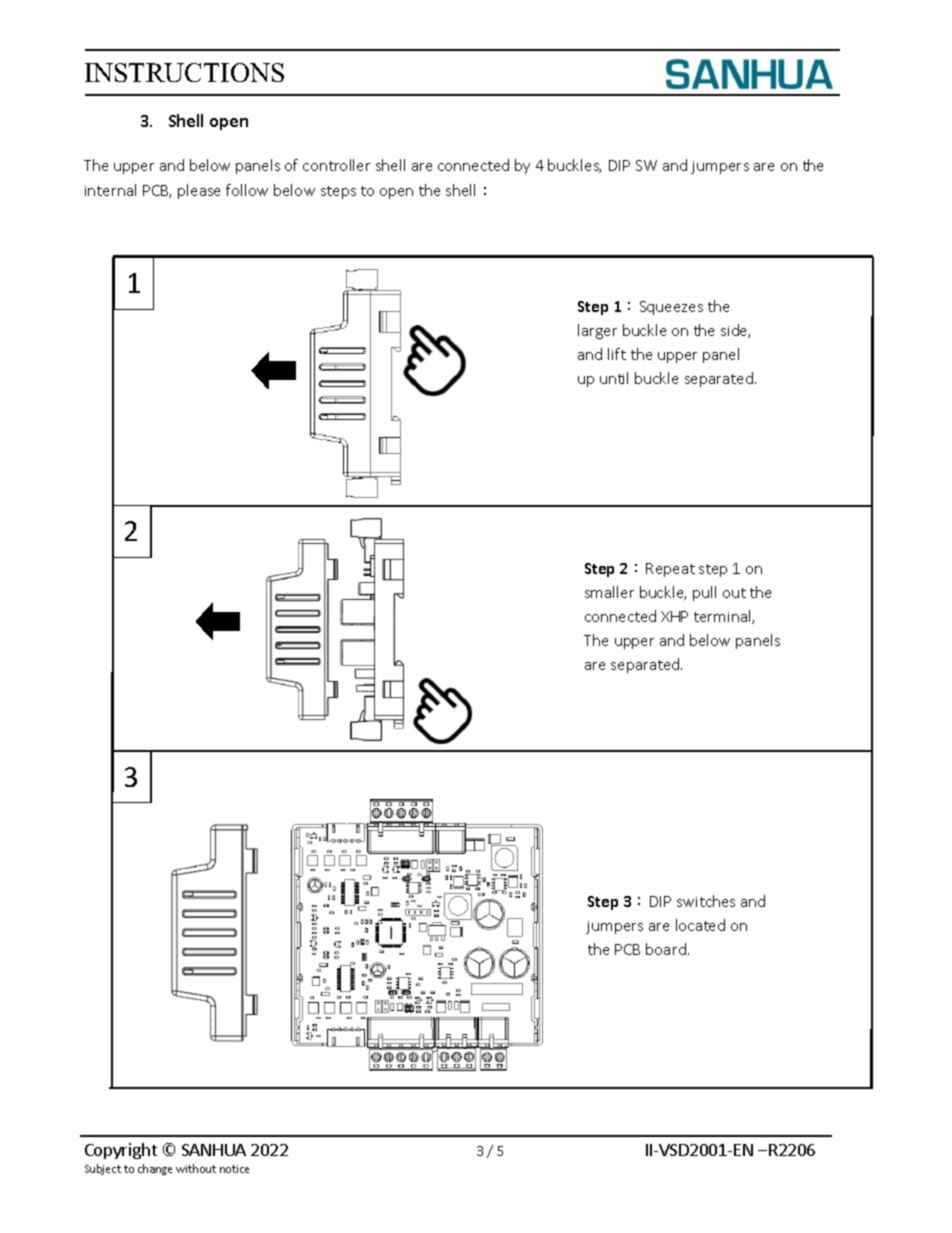 Image resolution: width=952 pixels, height=1233 pixels. Describe the element at coordinates (199, 191) in the screenshot. I see `please` at that location.
